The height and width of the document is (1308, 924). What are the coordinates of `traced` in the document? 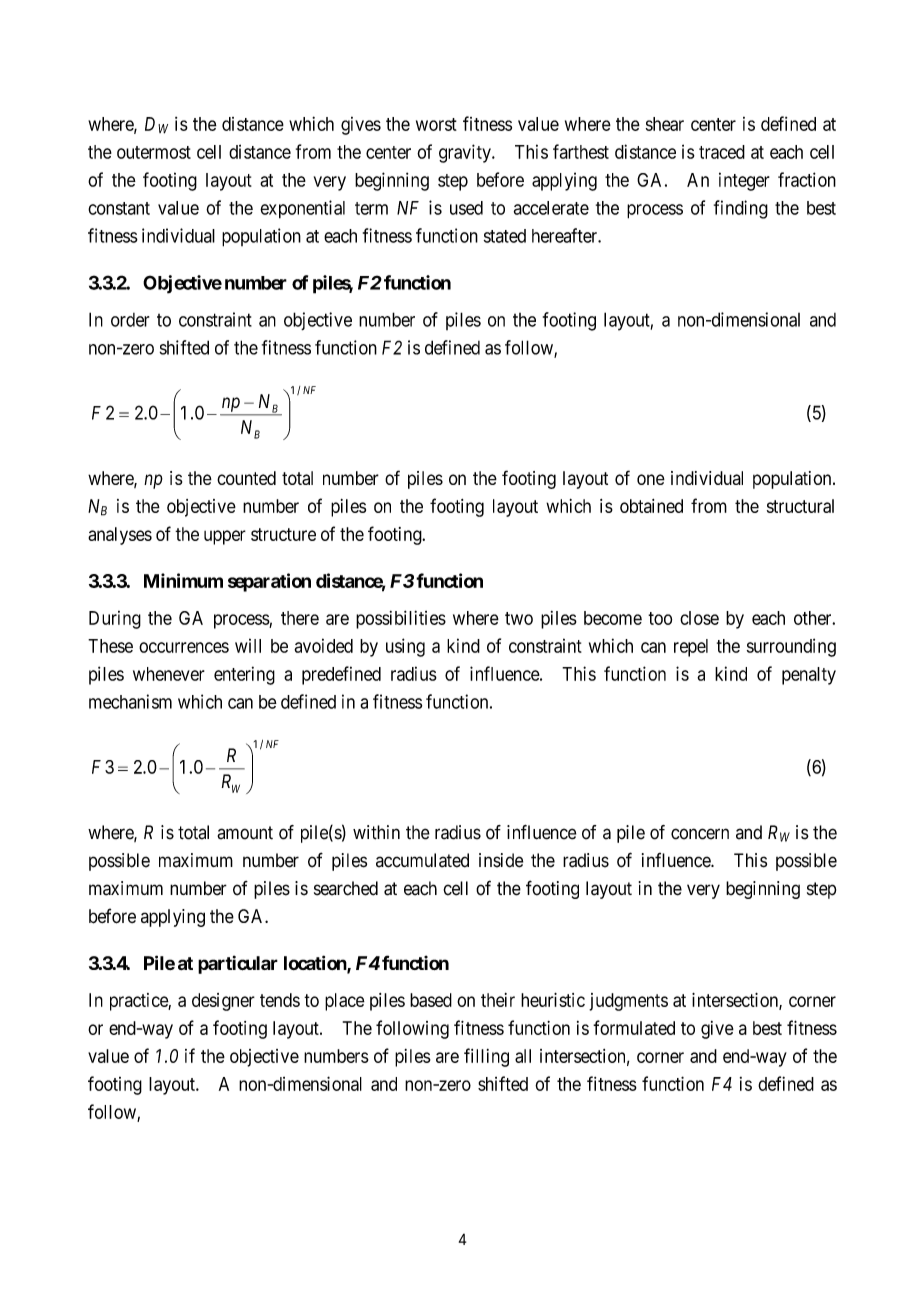 It's located at (722, 152).
